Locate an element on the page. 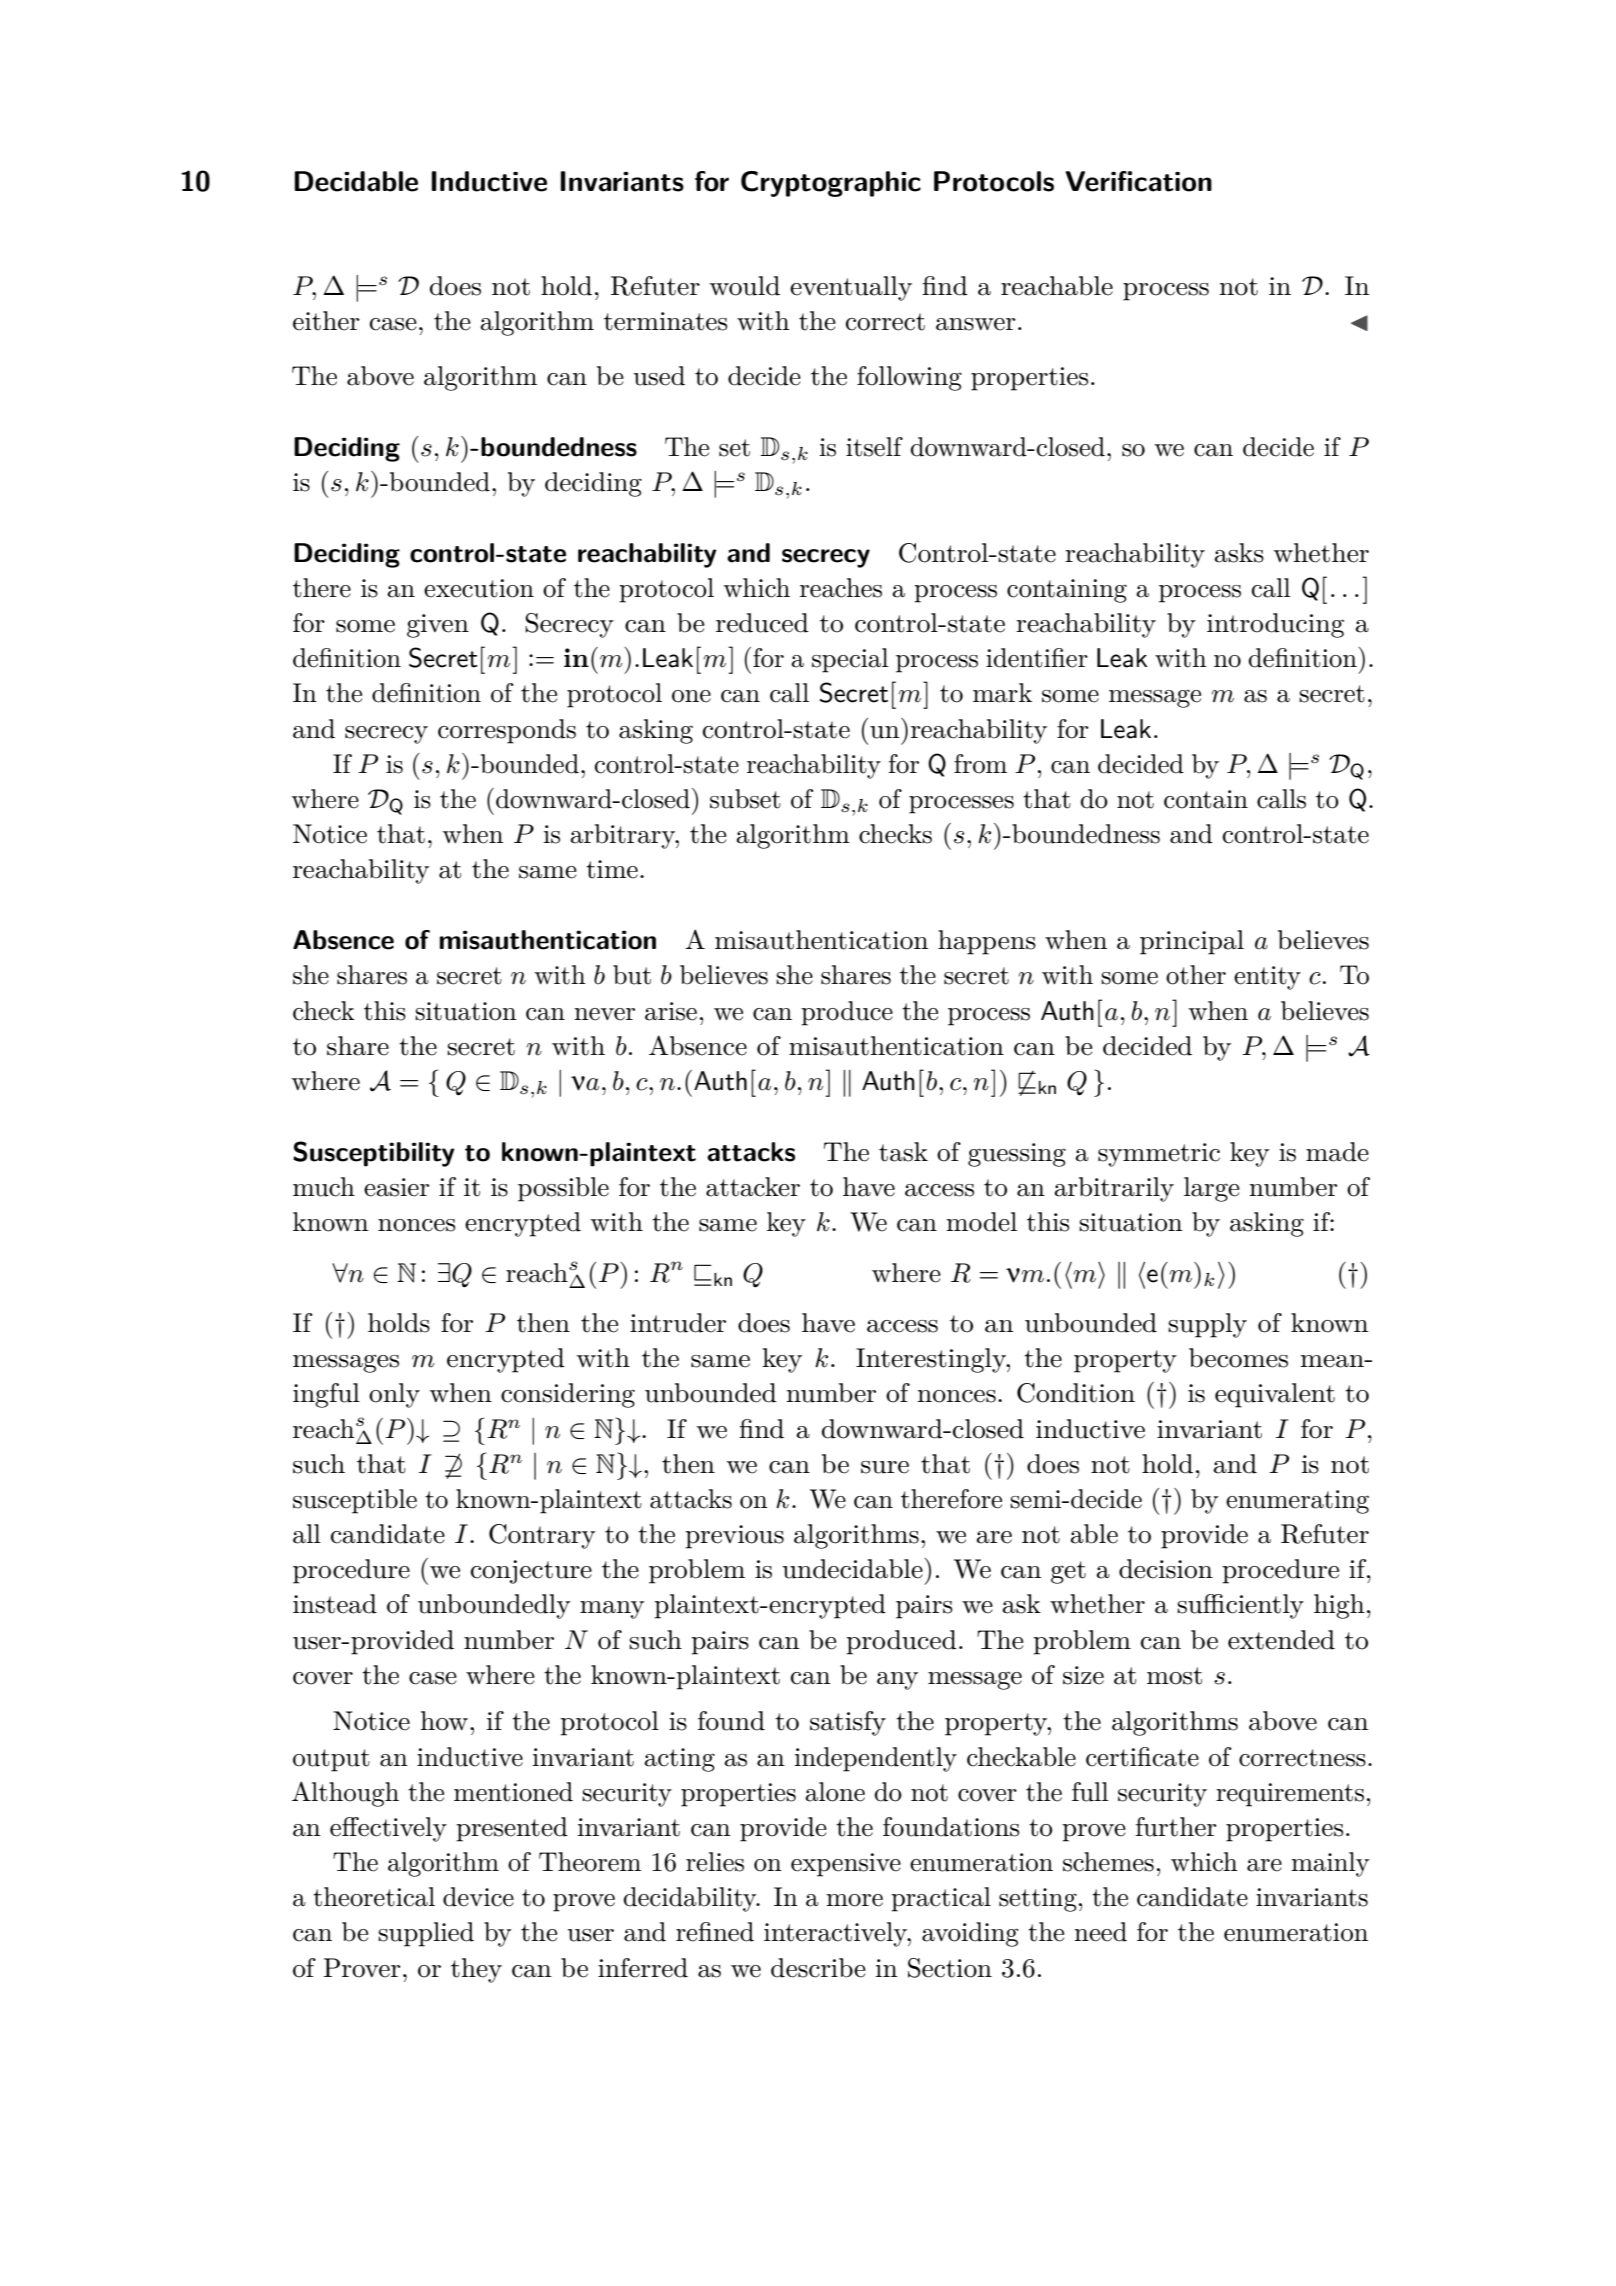 The height and width of the image is (2286, 1616). sure is located at coordinates (885, 1467).
